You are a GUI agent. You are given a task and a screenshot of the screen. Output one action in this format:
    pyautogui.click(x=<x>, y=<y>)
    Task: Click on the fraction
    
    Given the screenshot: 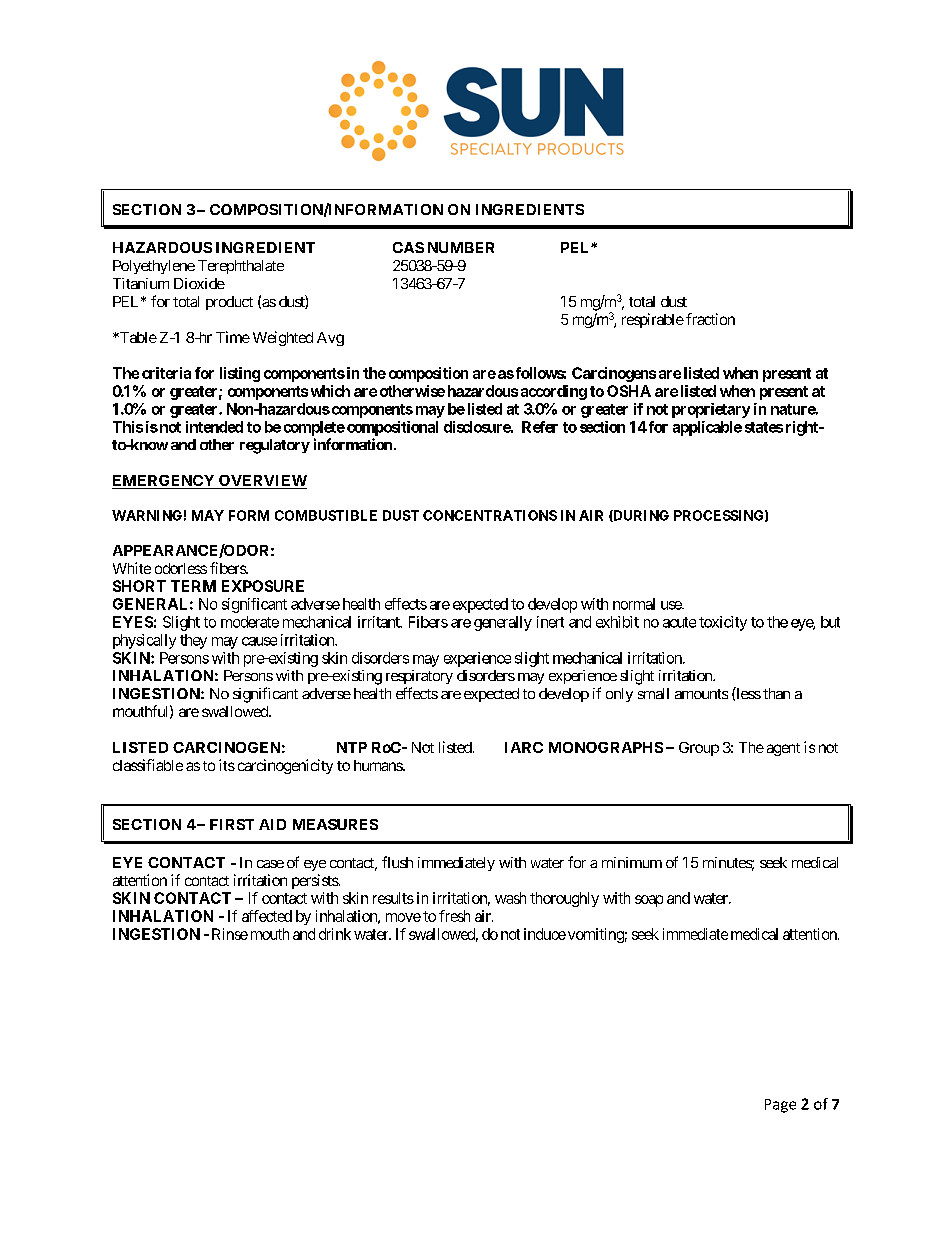 What is the action you would take?
    pyautogui.click(x=710, y=319)
